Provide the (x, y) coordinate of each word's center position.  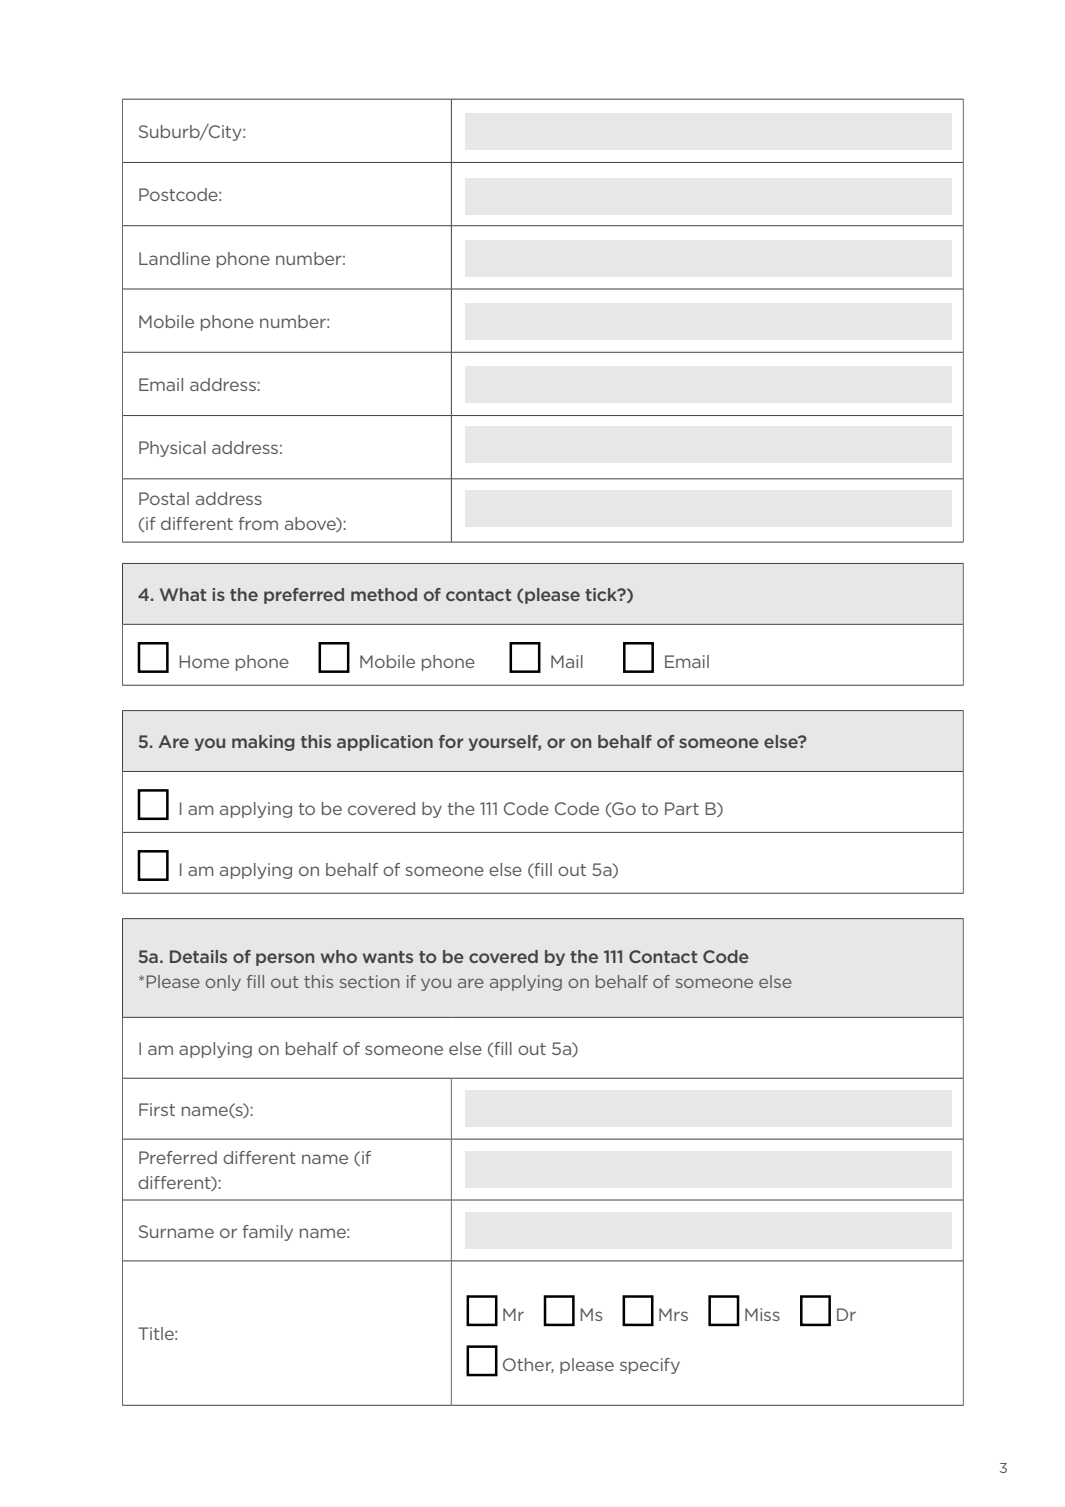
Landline (174, 258)
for (451, 741)
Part (682, 808)
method (384, 594)
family (267, 1233)
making (263, 743)
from (258, 523)
